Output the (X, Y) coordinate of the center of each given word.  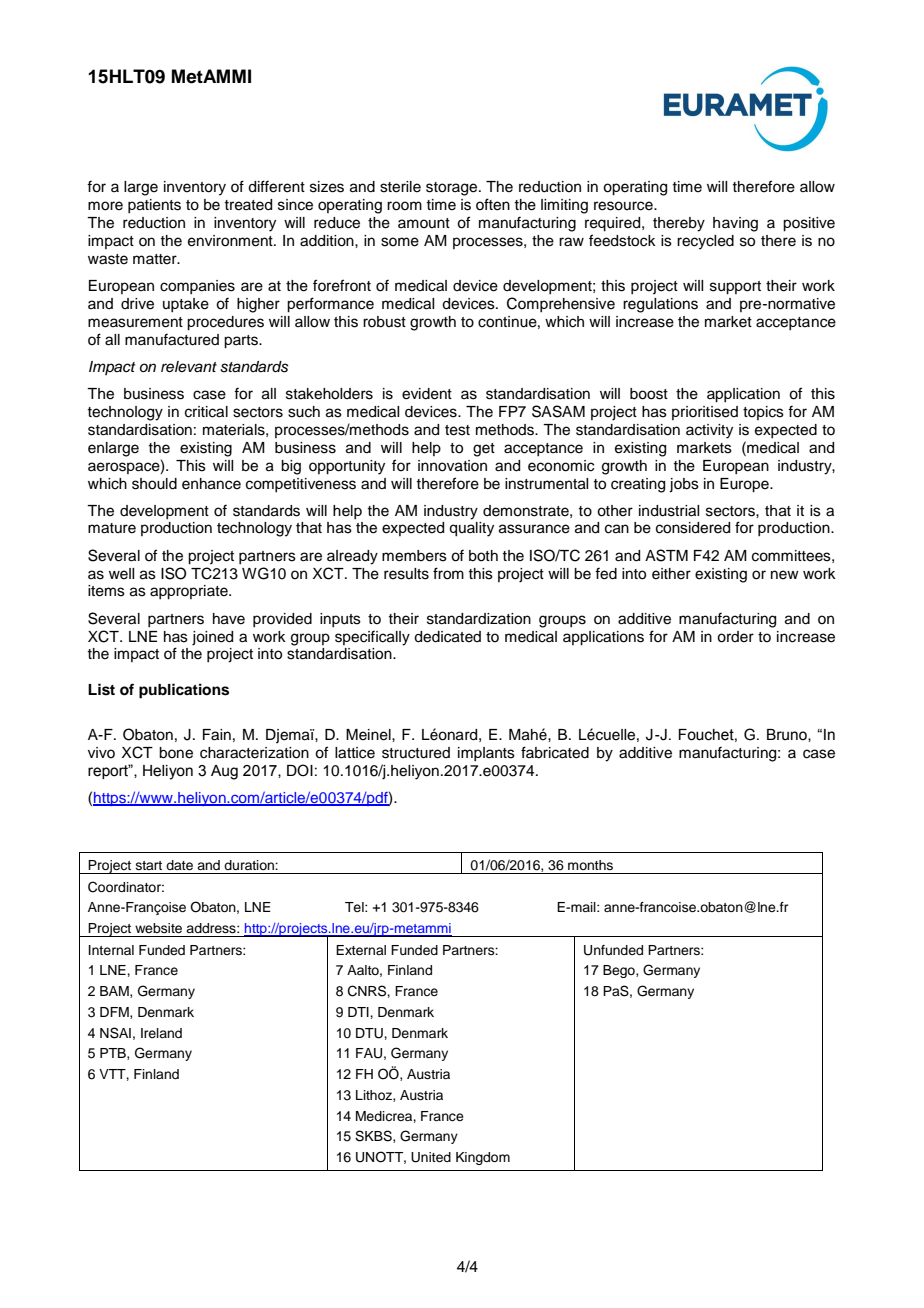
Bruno (788, 735)
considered (693, 528)
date (179, 865)
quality (471, 529)
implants (486, 754)
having (735, 224)
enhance (211, 484)
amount (424, 223)
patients (154, 206)
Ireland (161, 1033)
